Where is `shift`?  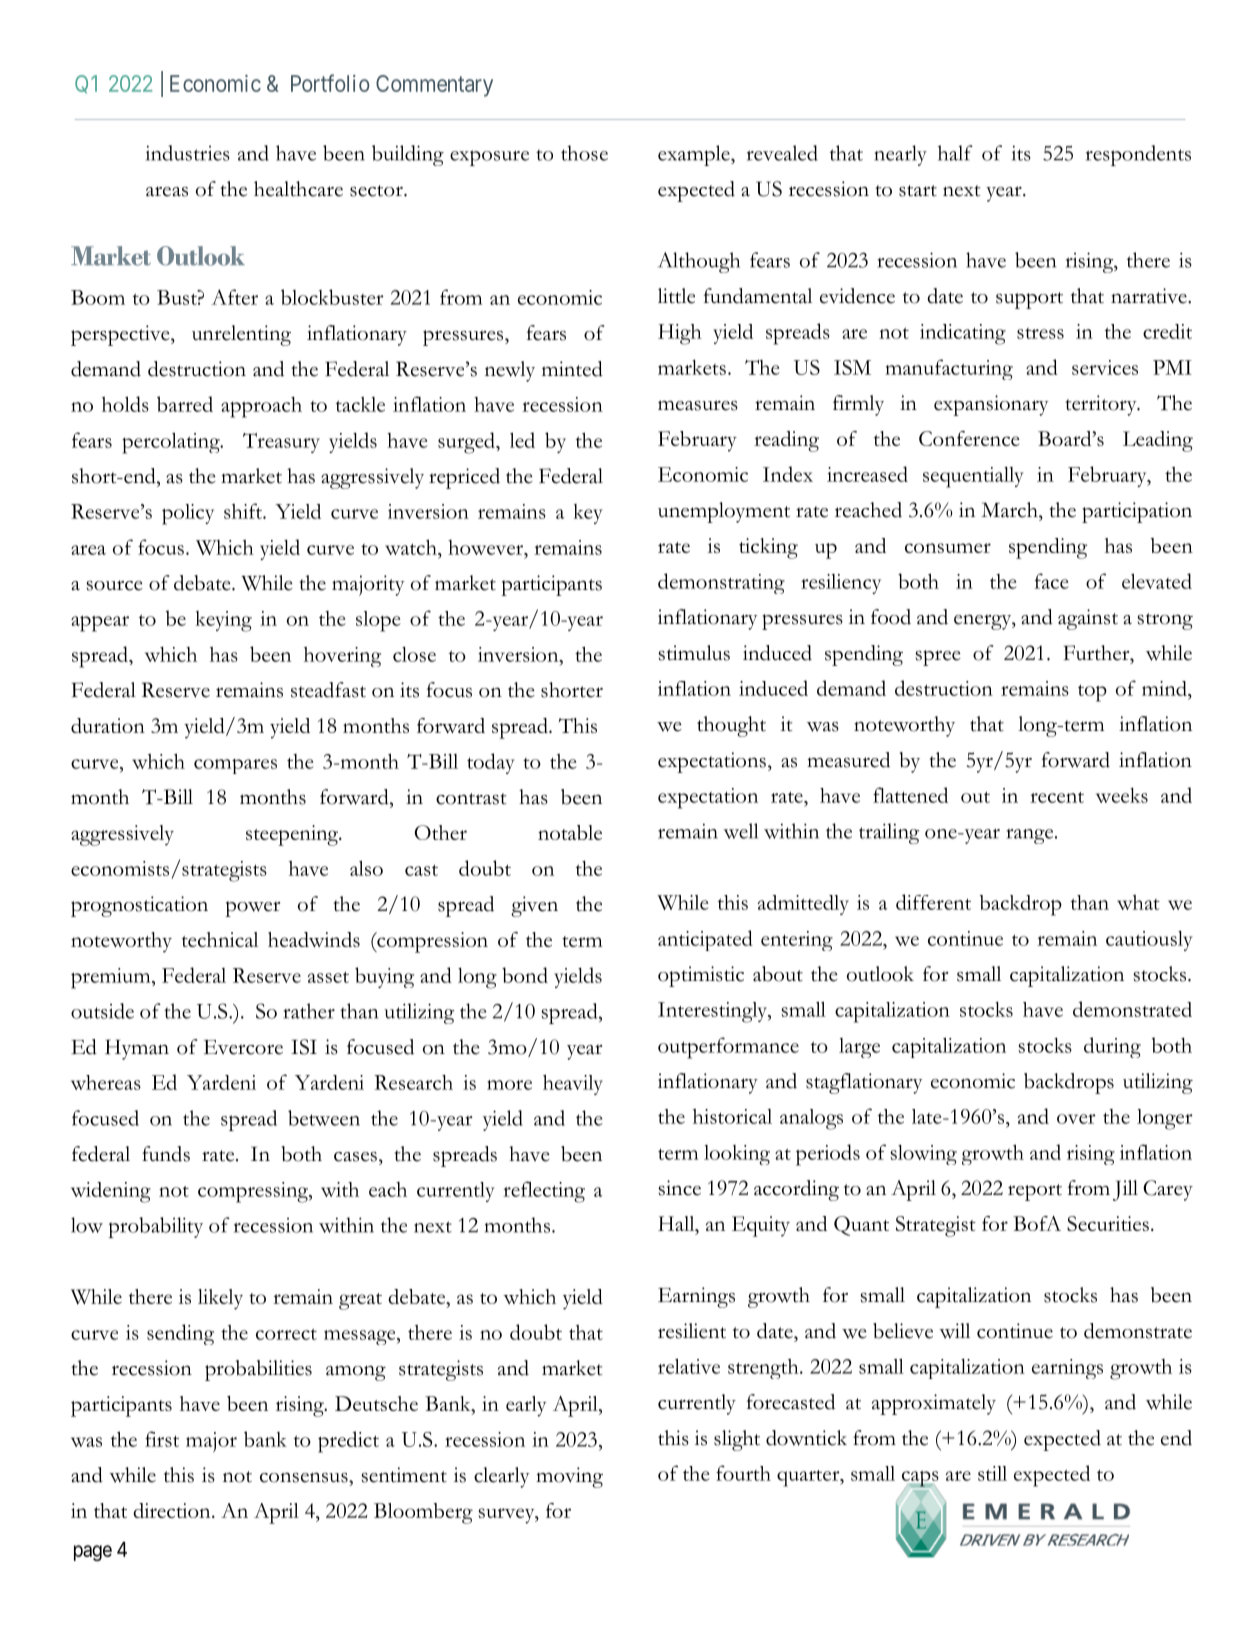 shift is located at coordinates (244, 511).
